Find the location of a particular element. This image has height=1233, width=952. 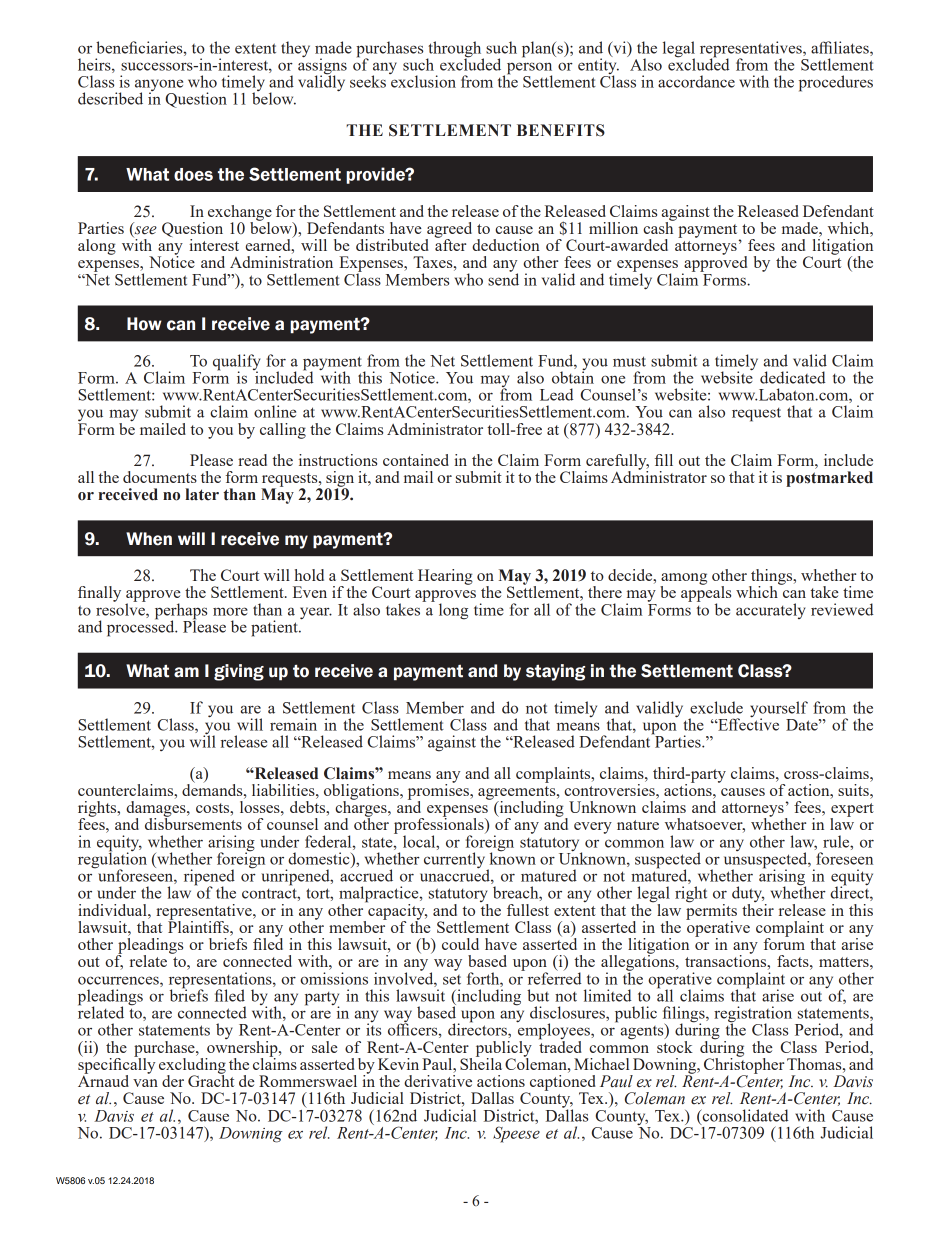

qualify is located at coordinates (237, 363).
